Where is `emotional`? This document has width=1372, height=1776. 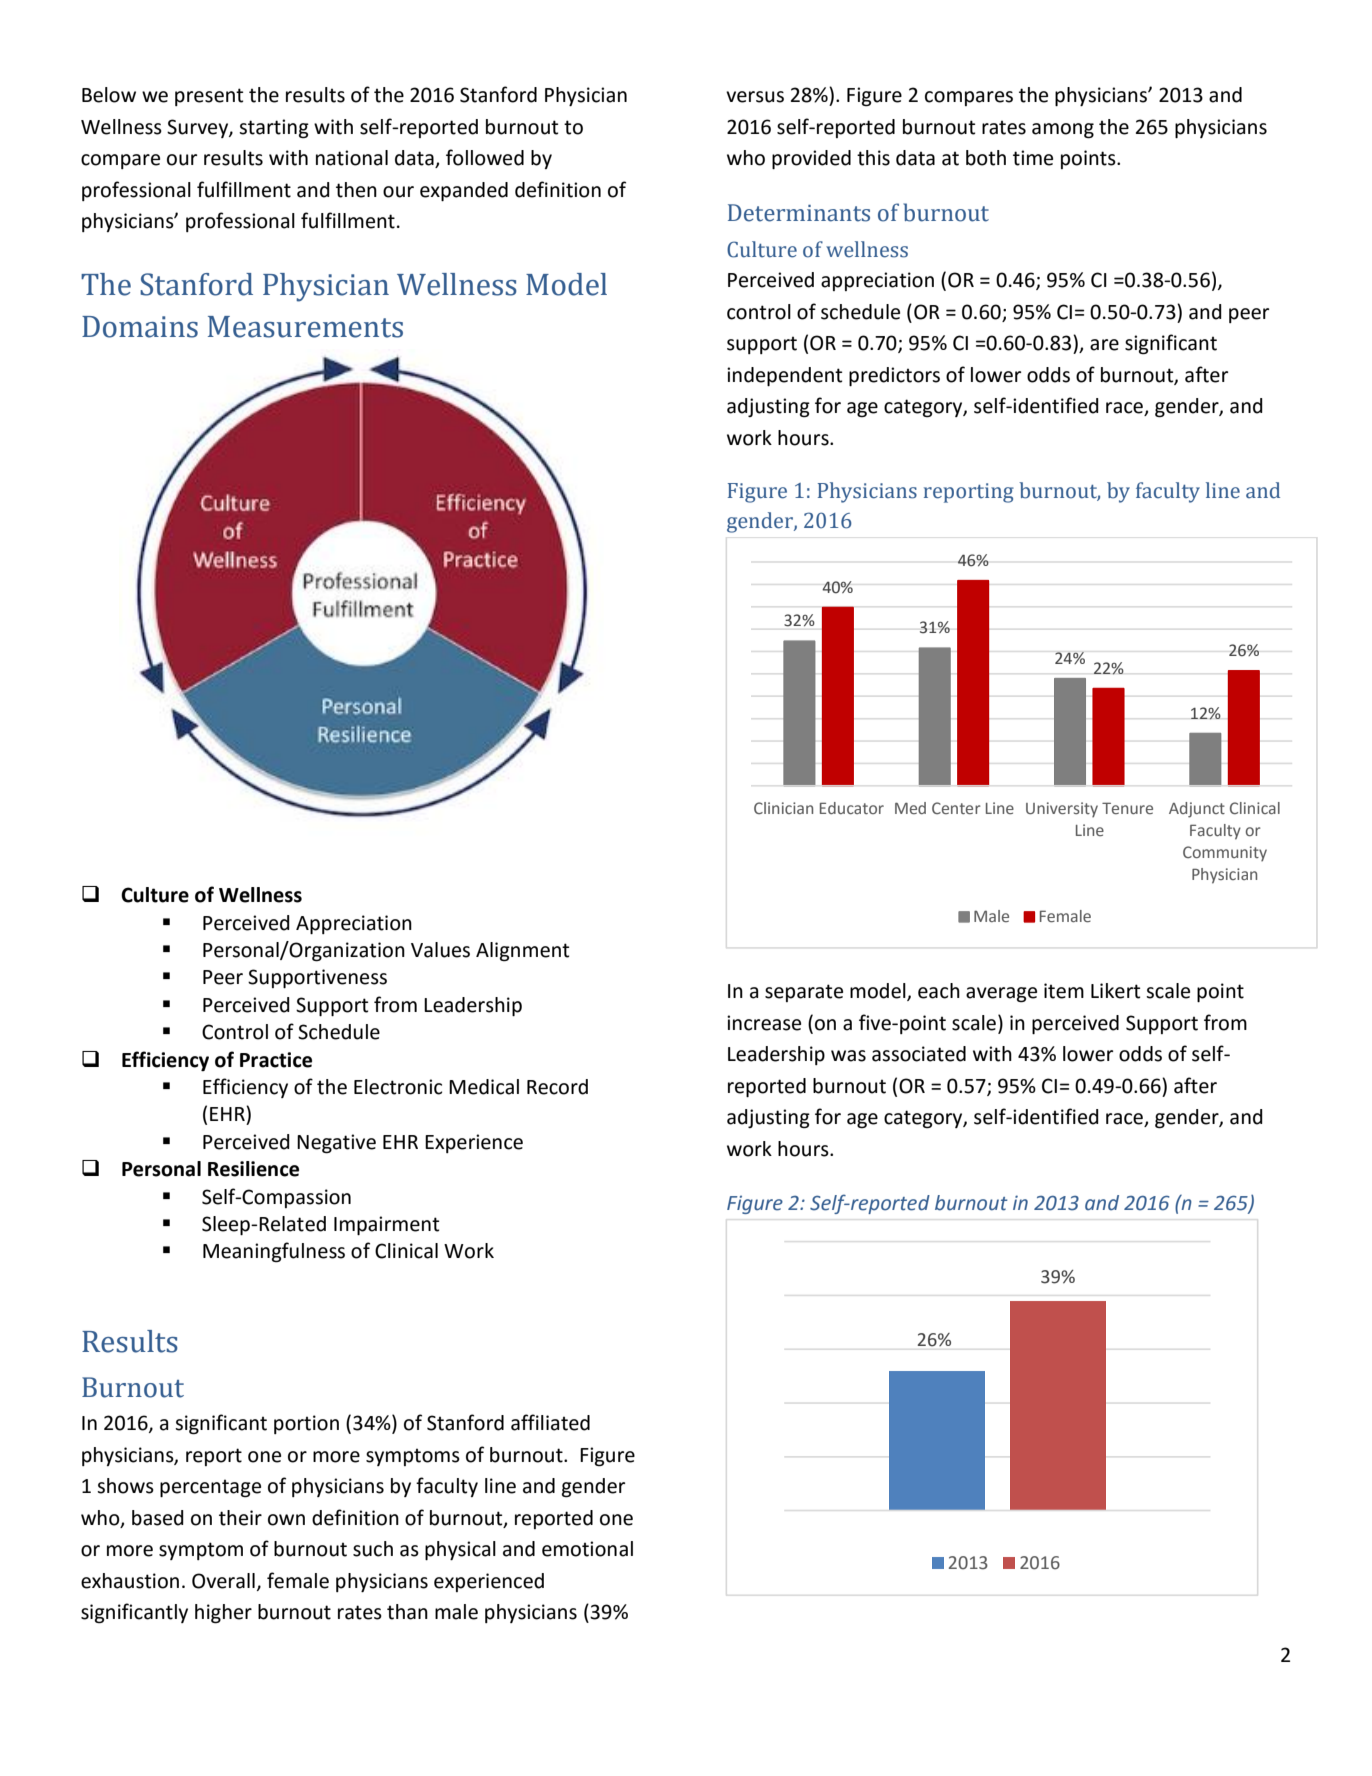
emotional is located at coordinates (587, 1549).
